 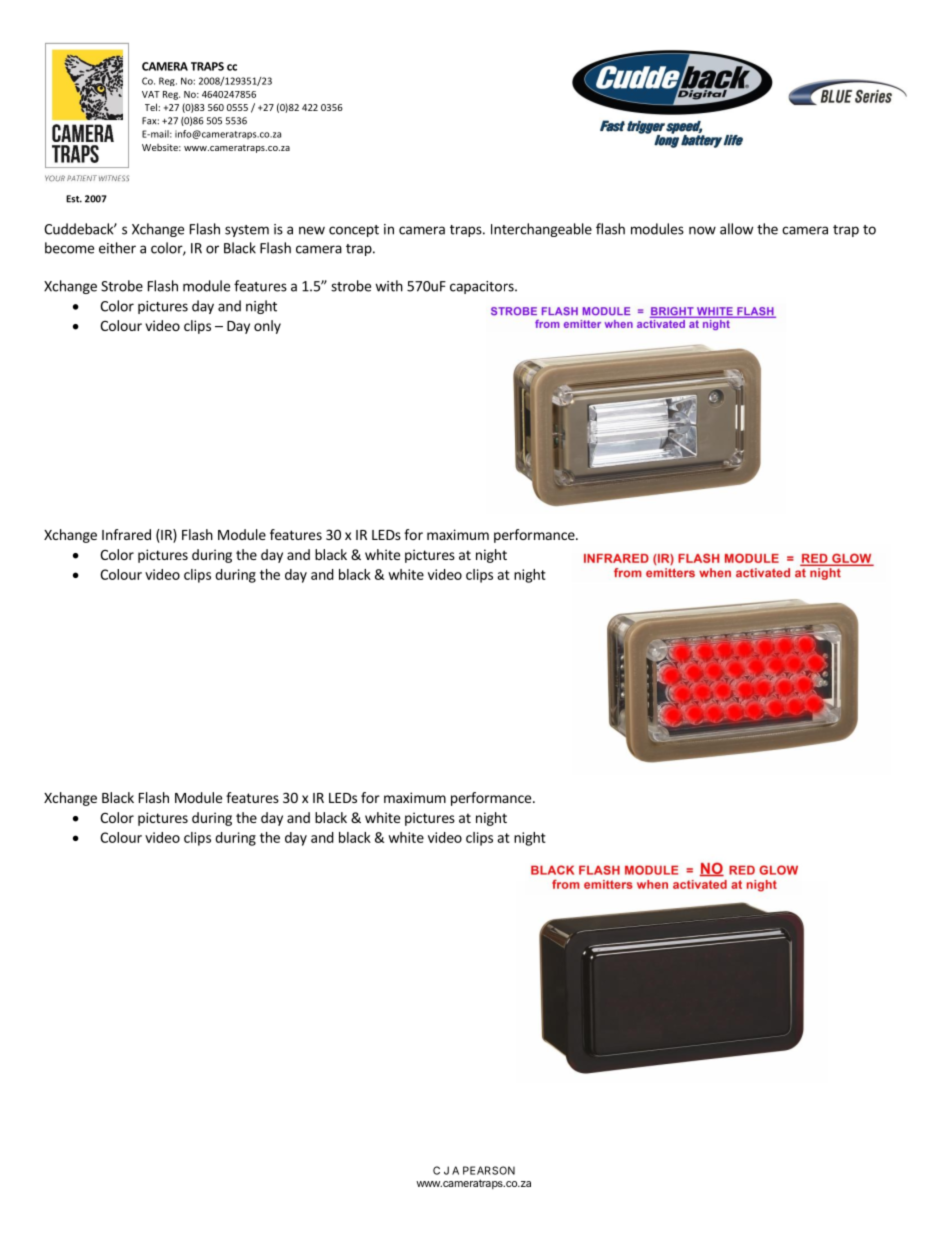 I want to click on system, so click(x=247, y=231).
